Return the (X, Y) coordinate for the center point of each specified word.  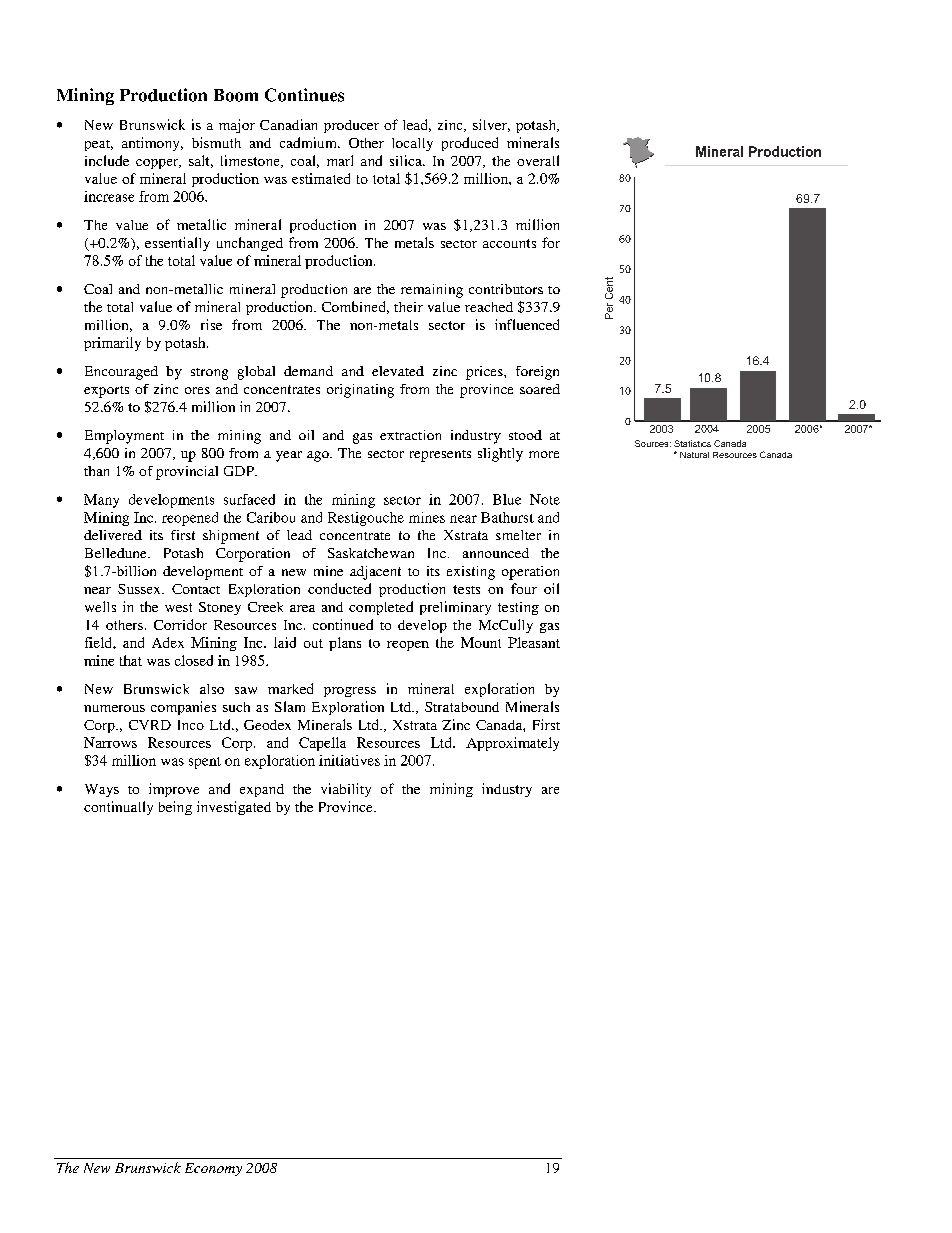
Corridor (180, 624)
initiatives (349, 760)
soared (540, 389)
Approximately (512, 744)
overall (538, 160)
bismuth (216, 142)
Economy (213, 1169)
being (175, 808)
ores (197, 390)
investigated (234, 808)
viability (346, 790)
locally (412, 144)
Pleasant (534, 642)
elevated (398, 371)
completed (381, 608)
